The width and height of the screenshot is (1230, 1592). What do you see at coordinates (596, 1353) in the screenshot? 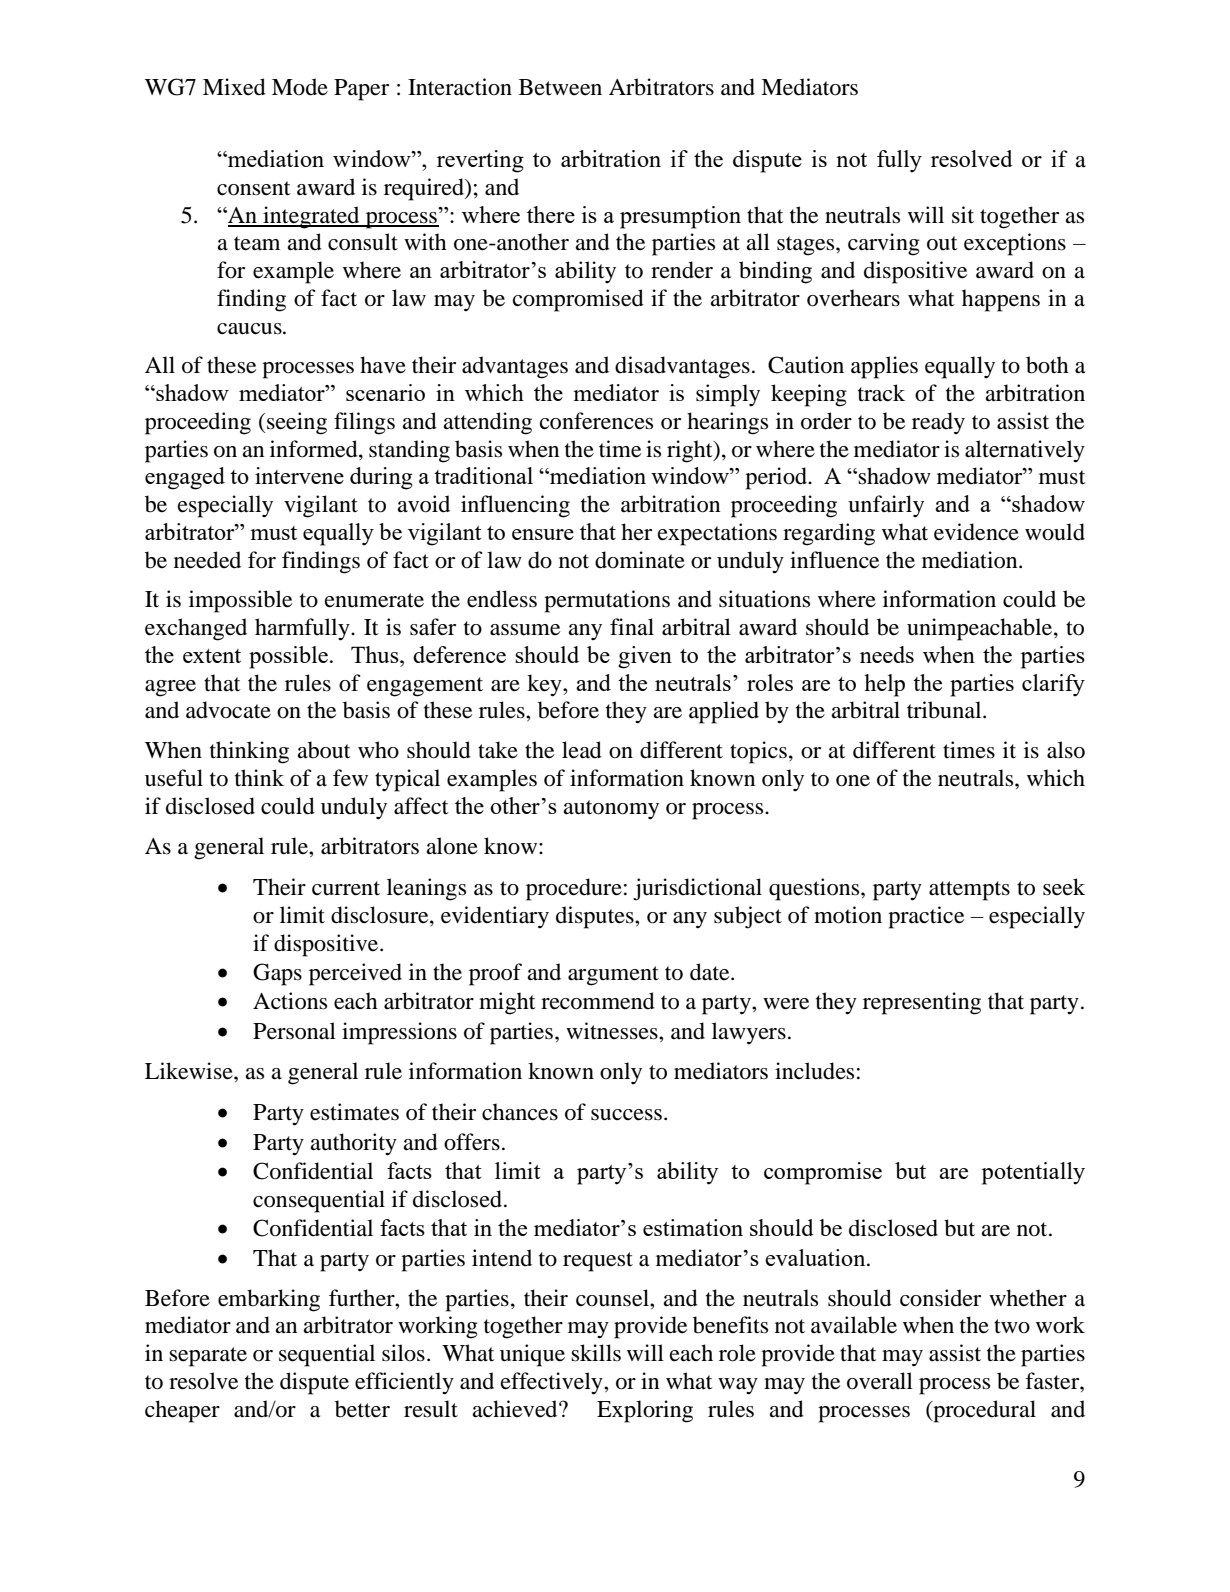
I see `skills` at bounding box center [596, 1353].
